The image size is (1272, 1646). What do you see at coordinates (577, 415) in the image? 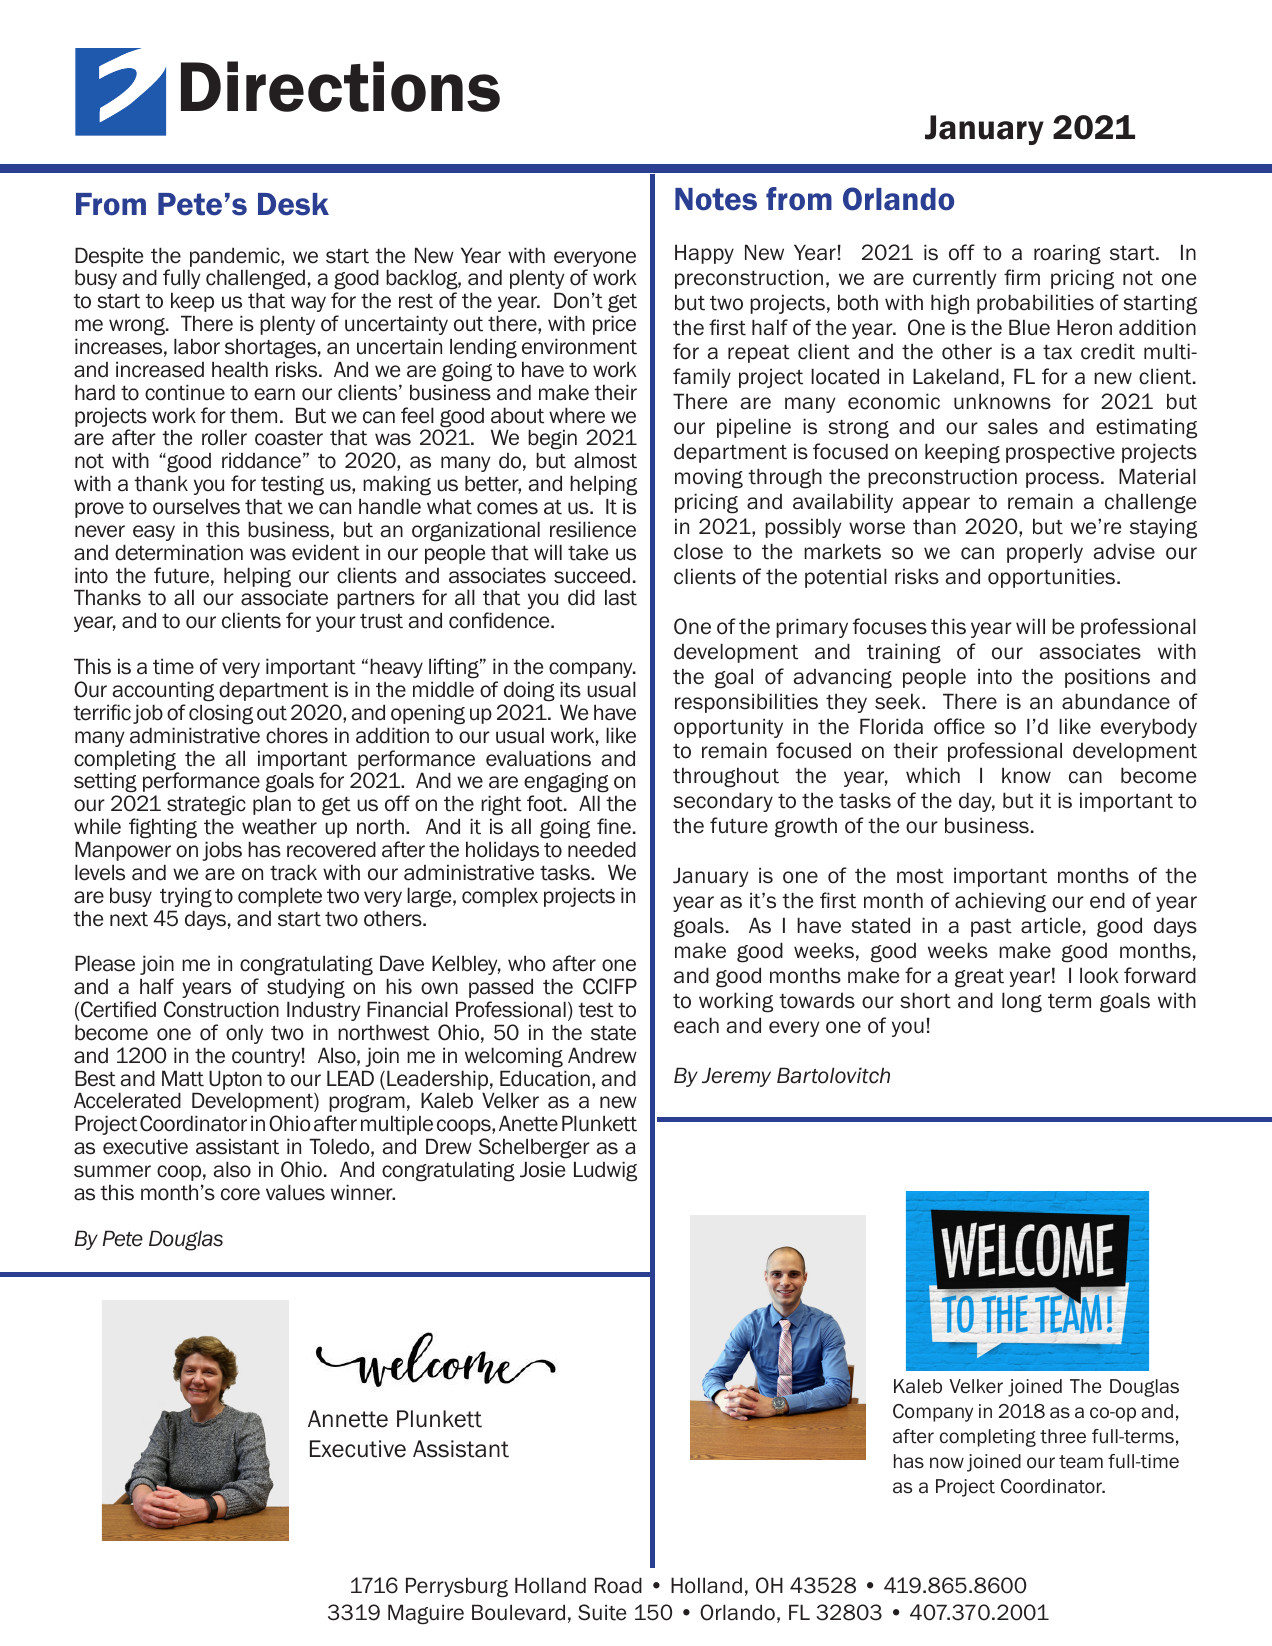
I see `where` at bounding box center [577, 415].
